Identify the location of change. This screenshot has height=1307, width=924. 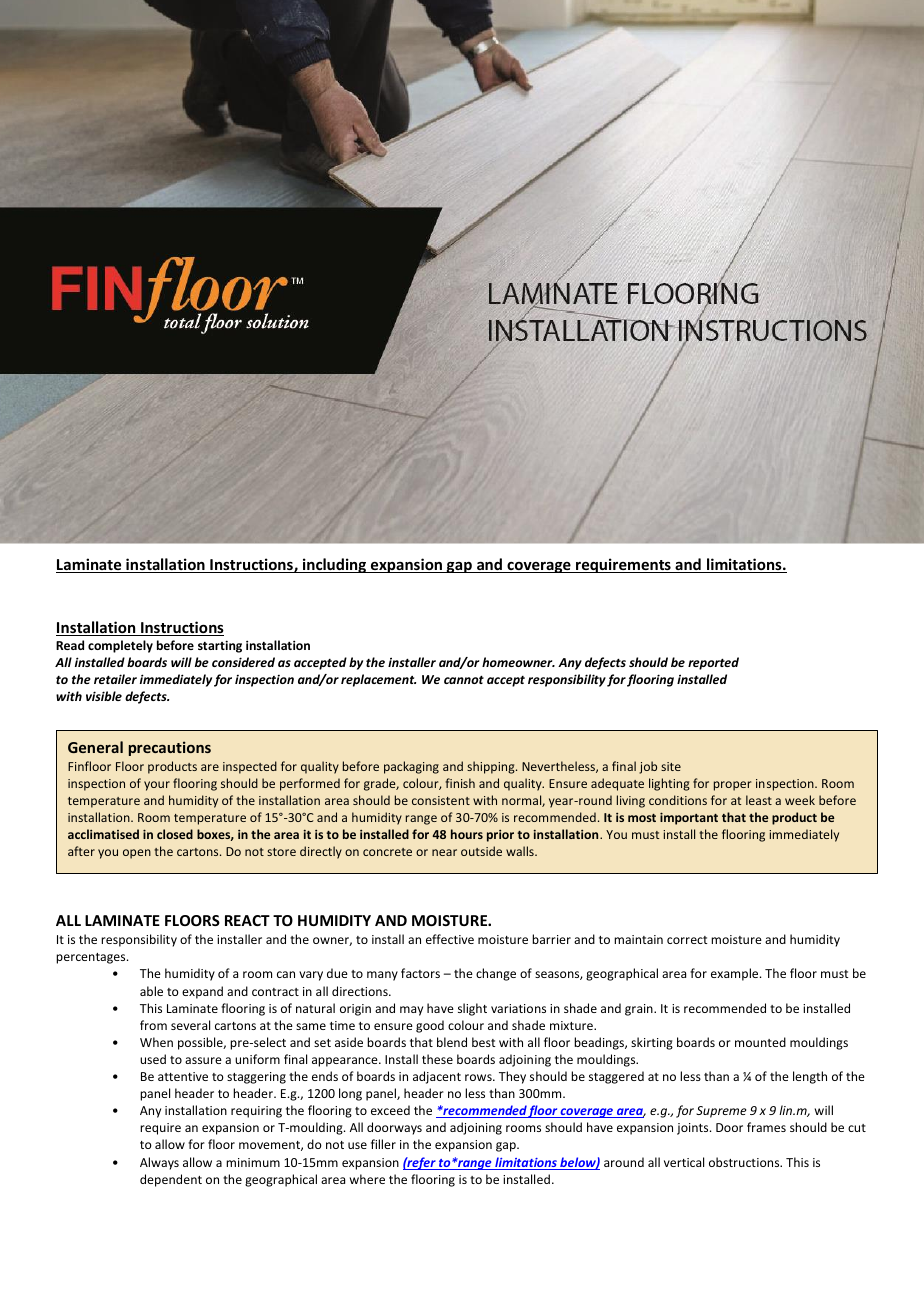
(496, 974).
